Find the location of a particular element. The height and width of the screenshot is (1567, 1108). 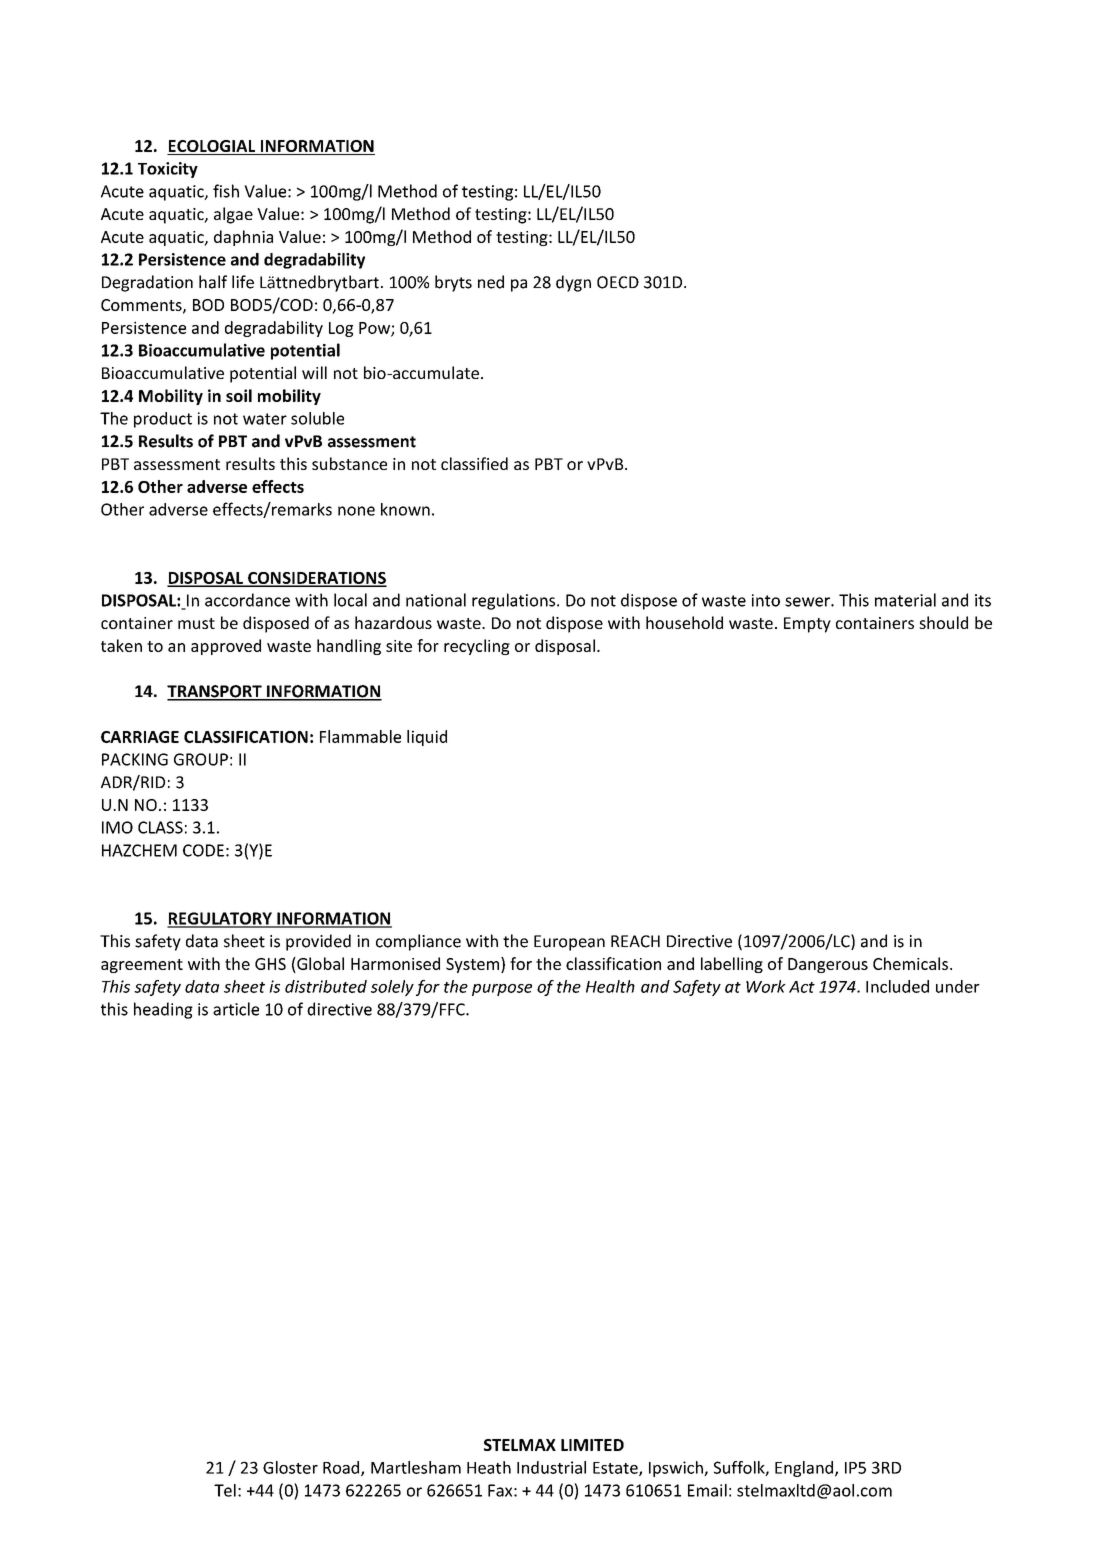

England is located at coordinates (805, 1469).
